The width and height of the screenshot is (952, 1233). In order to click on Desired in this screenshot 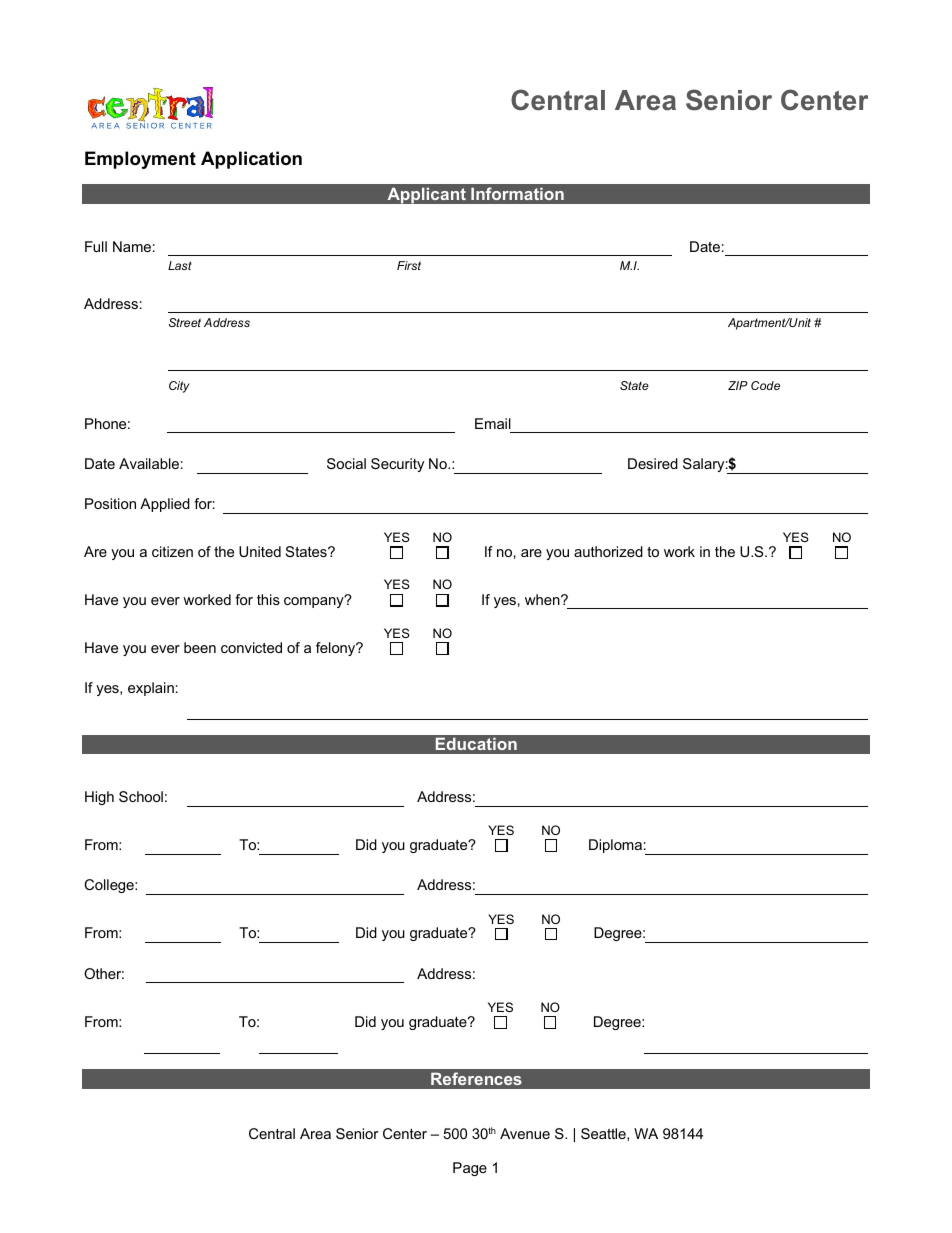, I will do `click(653, 463)`.
